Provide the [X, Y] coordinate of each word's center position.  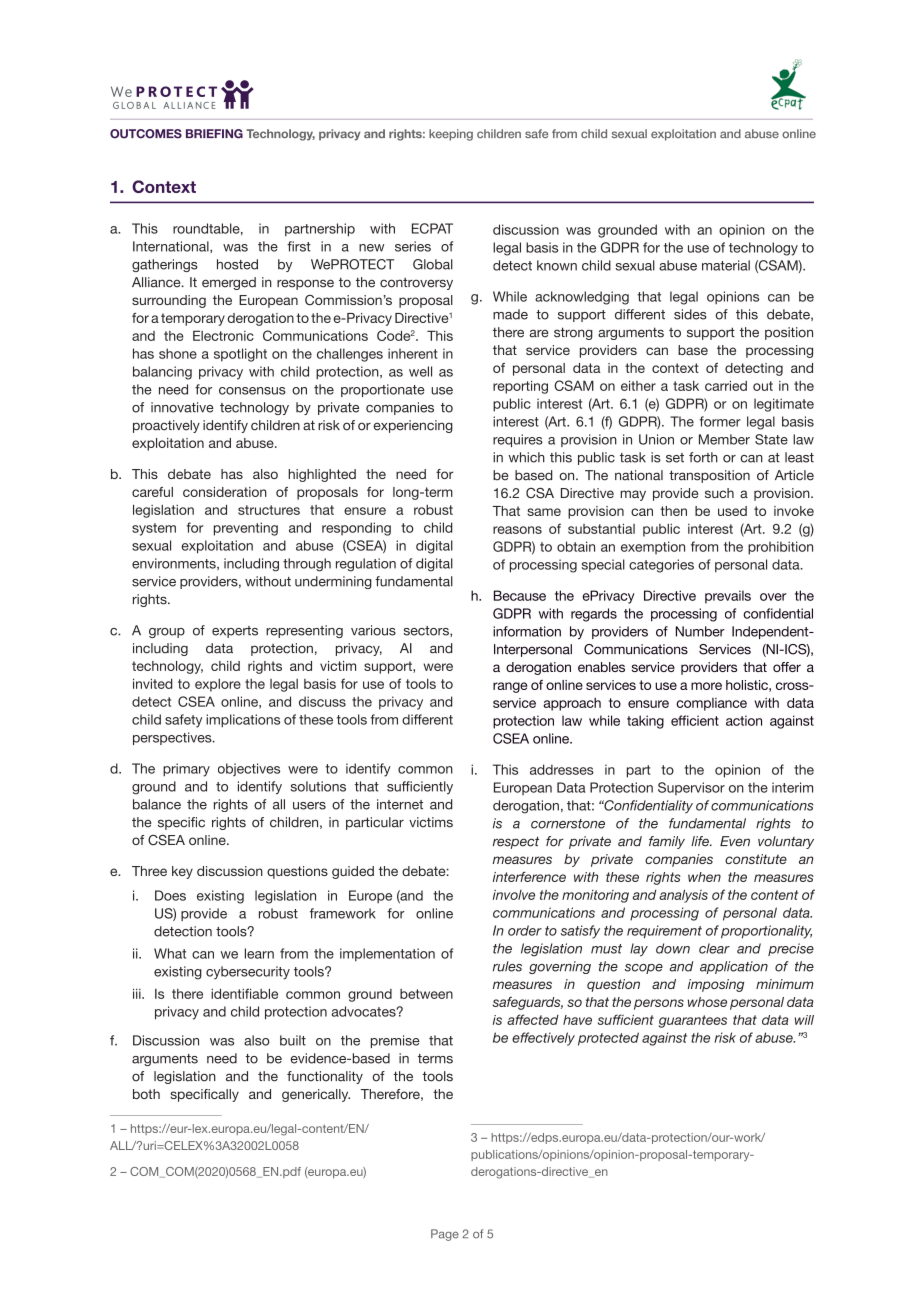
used [732, 511]
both [146, 1094]
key [182, 872]
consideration [225, 492]
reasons [517, 530]
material [726, 265]
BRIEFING [214, 134]
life [701, 841]
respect [516, 842]
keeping [451, 135]
